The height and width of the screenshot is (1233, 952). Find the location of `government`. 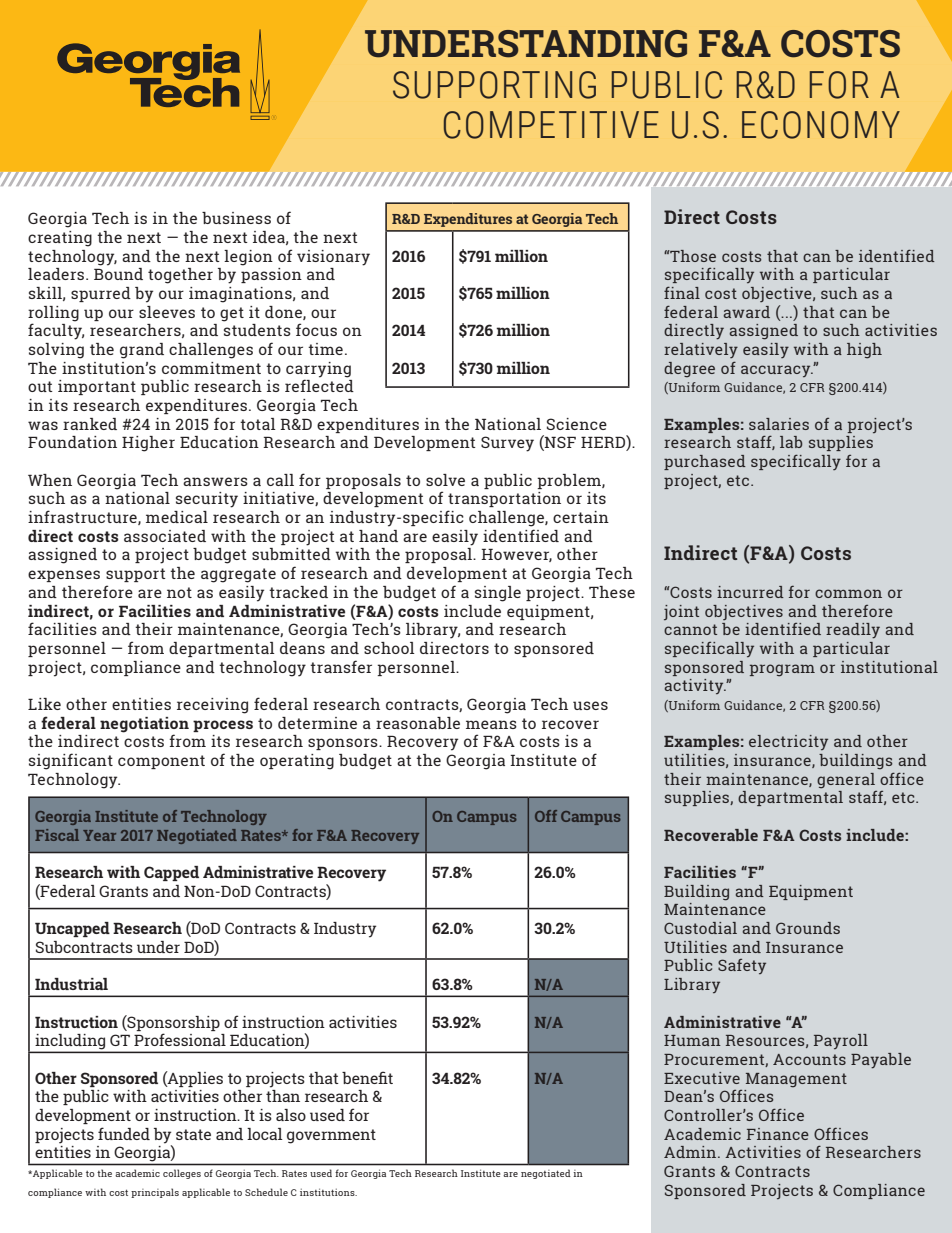

government is located at coordinates (331, 1136).
